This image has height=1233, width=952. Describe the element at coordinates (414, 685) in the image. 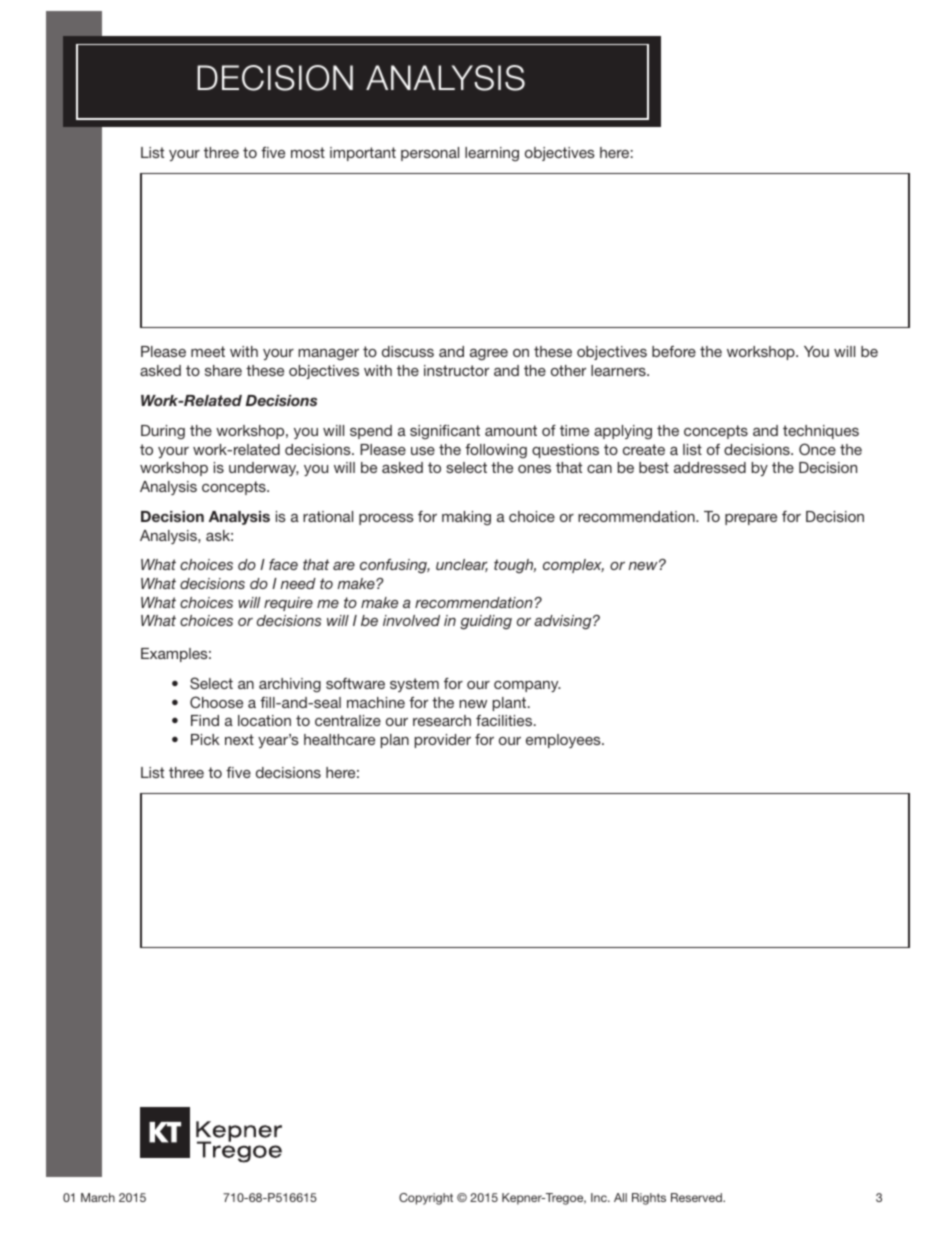

I see `system` at that location.
